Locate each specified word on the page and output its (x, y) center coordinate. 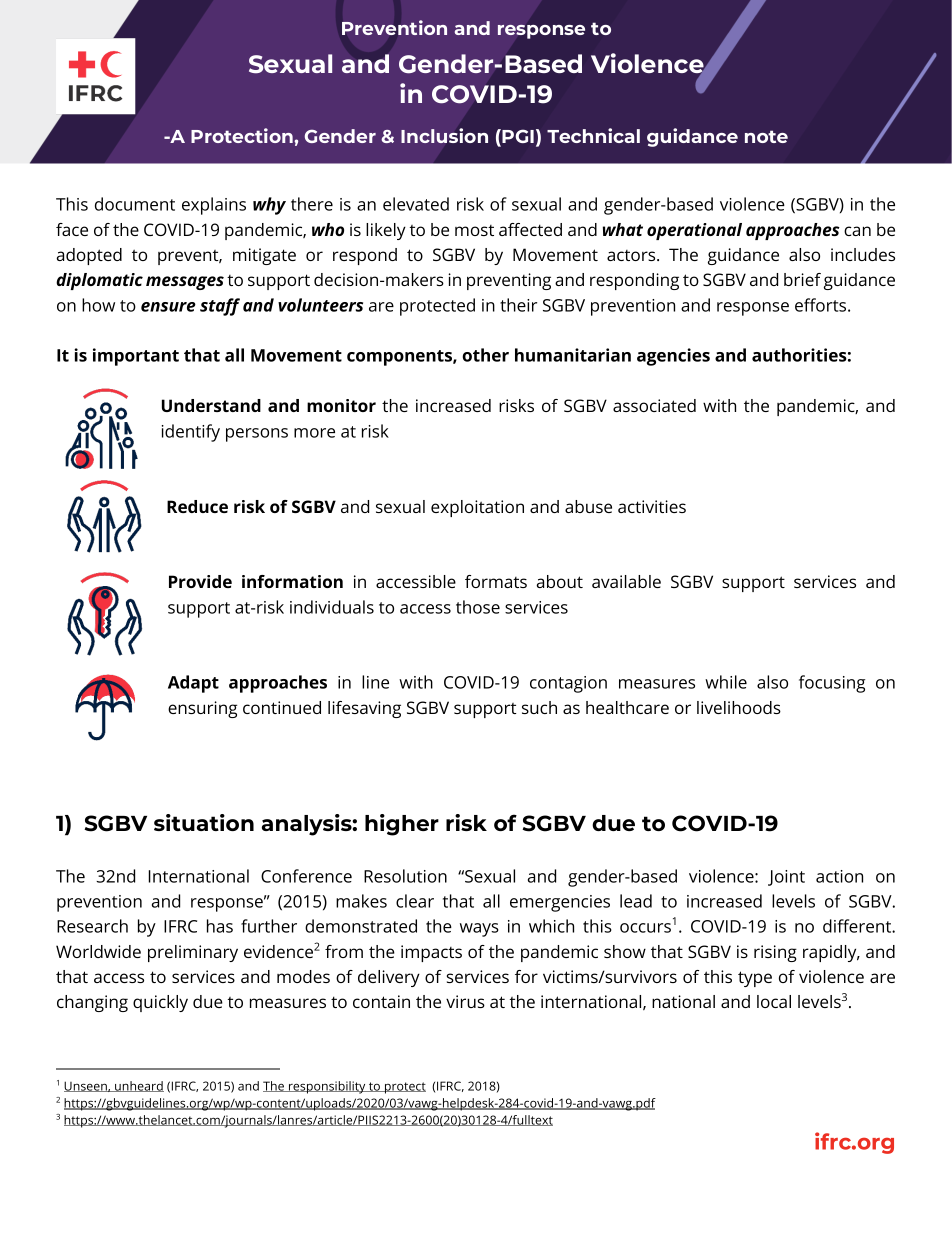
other (485, 355)
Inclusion (444, 135)
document (135, 204)
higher (402, 825)
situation (204, 822)
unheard (138, 1086)
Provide (200, 581)
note (766, 136)
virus (465, 1001)
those (478, 607)
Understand (211, 405)
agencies (673, 357)
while (726, 682)
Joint (786, 878)
